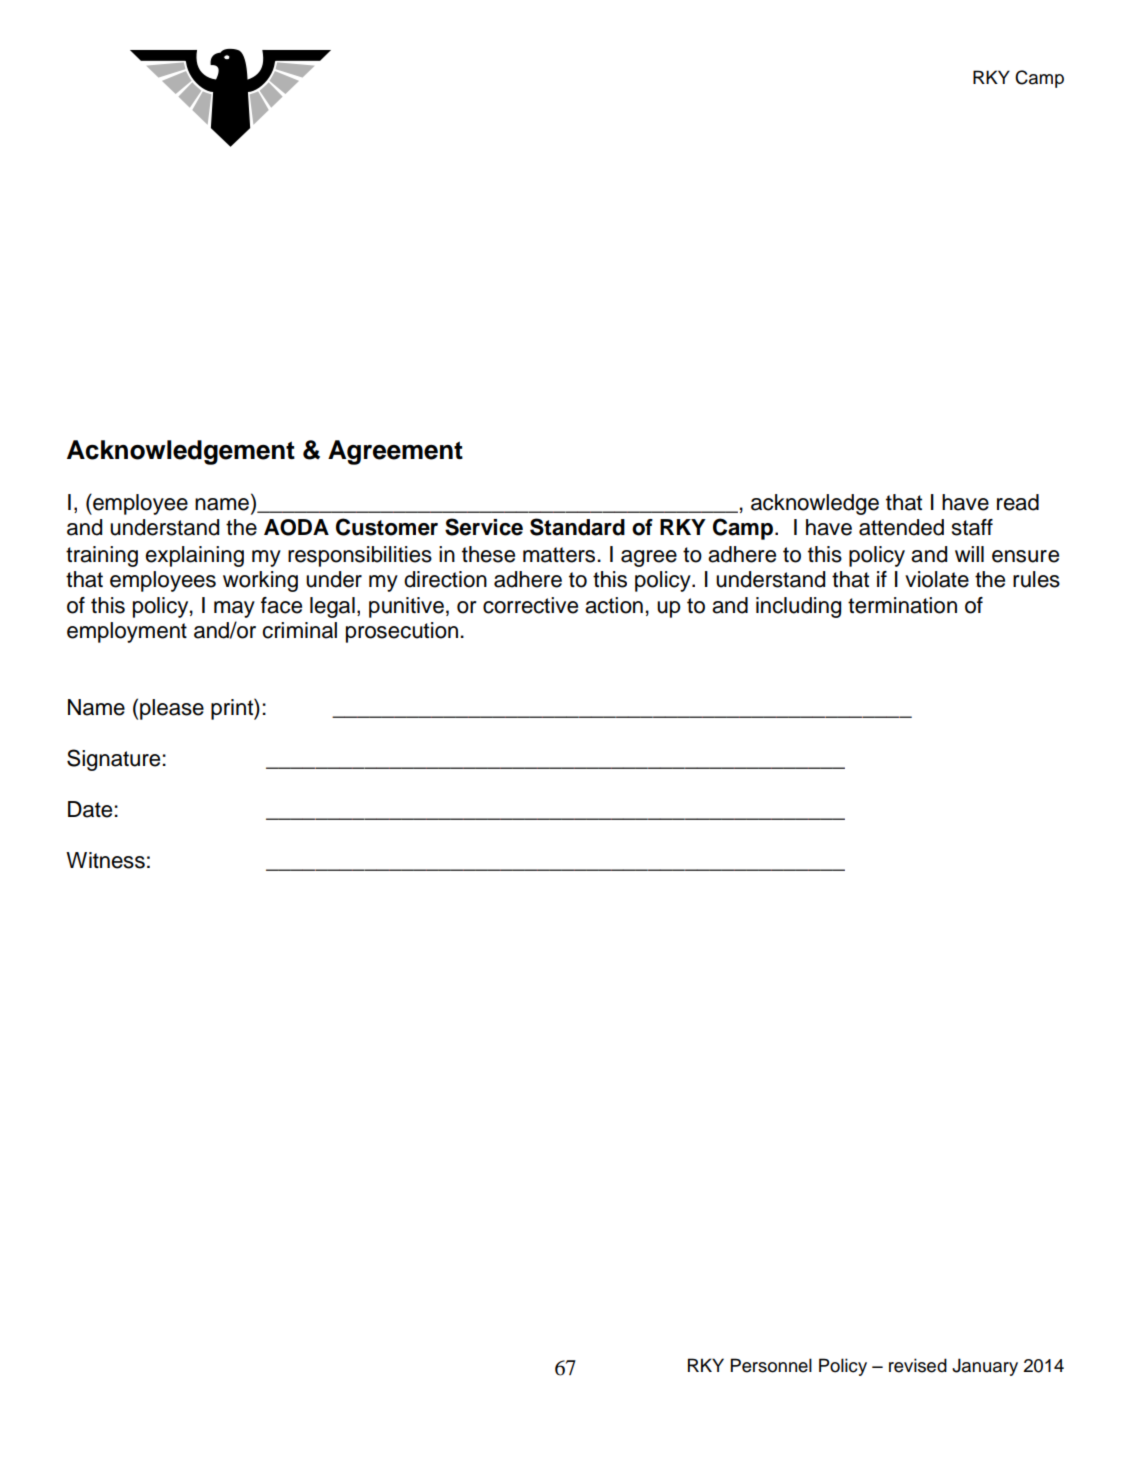  I want to click on including, so click(798, 607).
